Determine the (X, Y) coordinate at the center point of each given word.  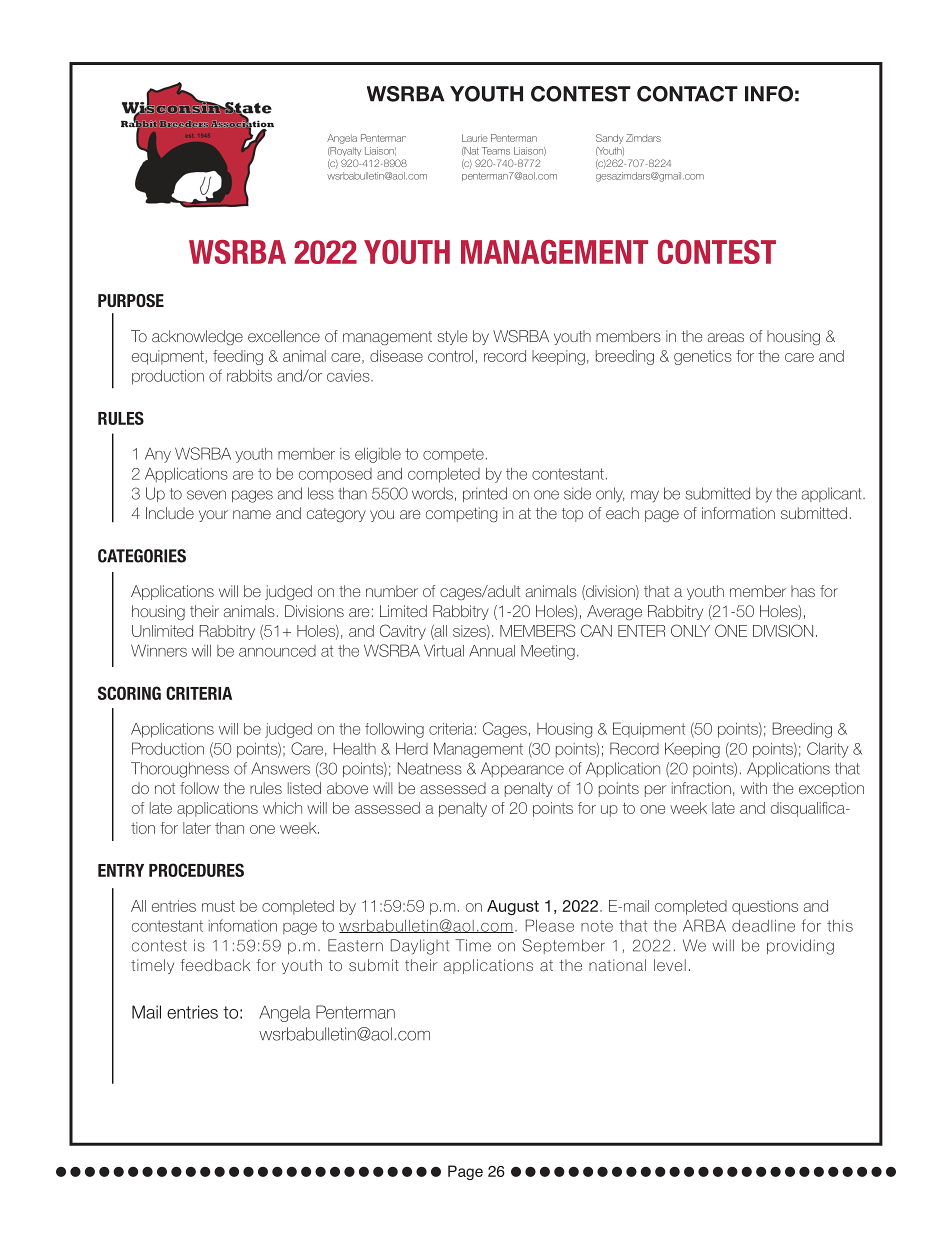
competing (461, 514)
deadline (763, 926)
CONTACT (687, 94)
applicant (833, 494)
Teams (496, 151)
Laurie (475, 138)
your (213, 516)
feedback (215, 965)
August (513, 907)
